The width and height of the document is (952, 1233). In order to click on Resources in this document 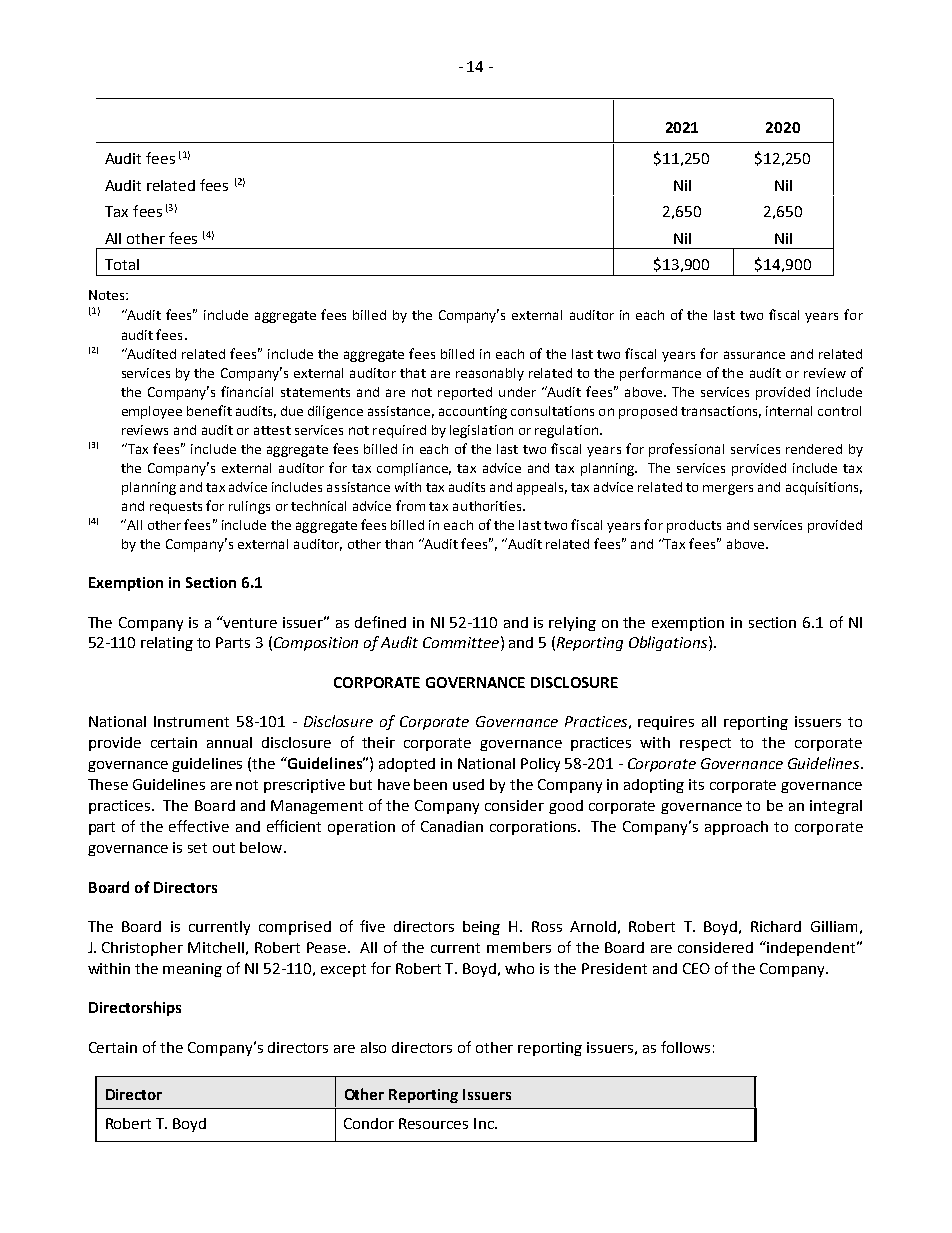, I will do `click(433, 1123)`.
